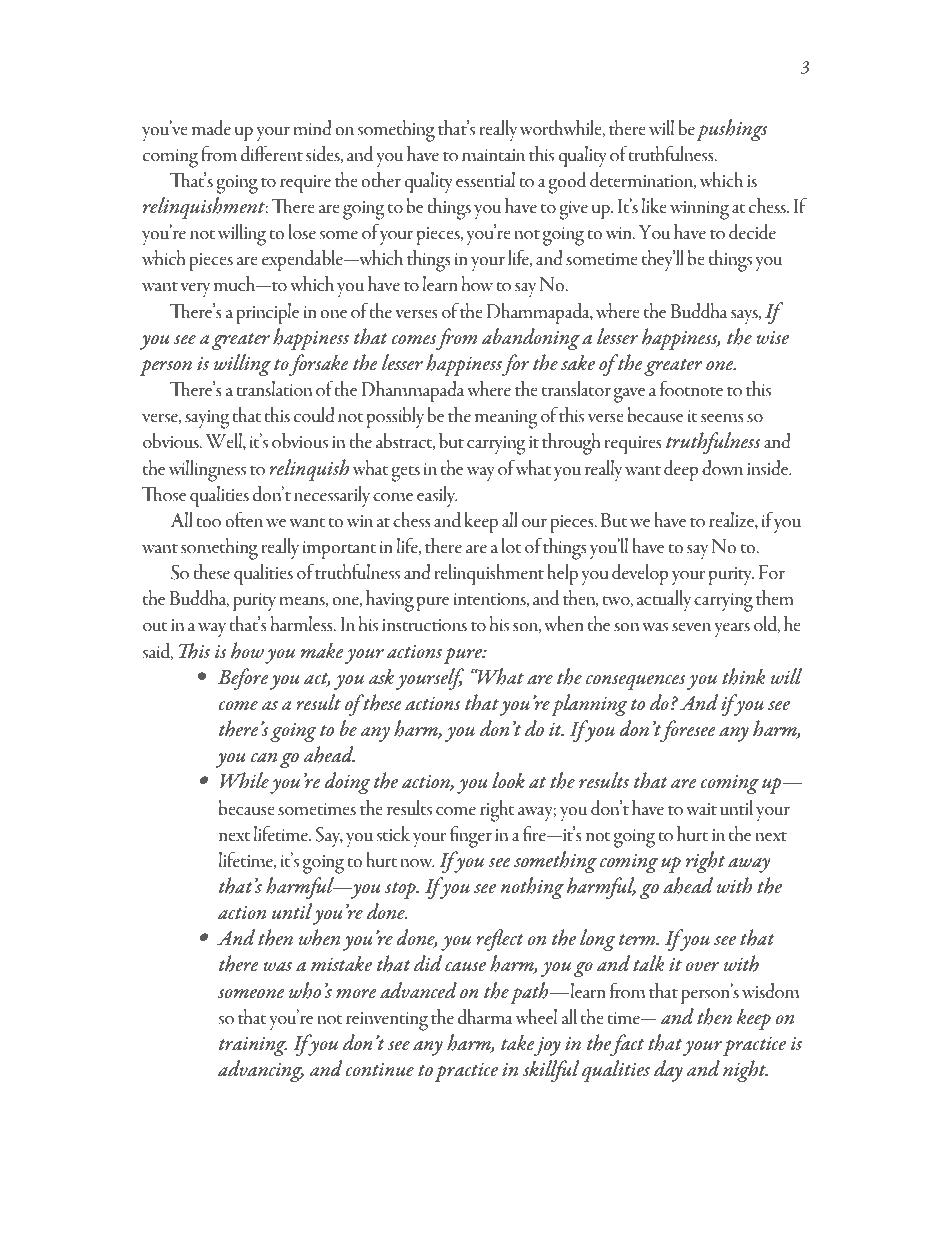  Describe the element at coordinates (211, 128) in the image. I see `made` at that location.
